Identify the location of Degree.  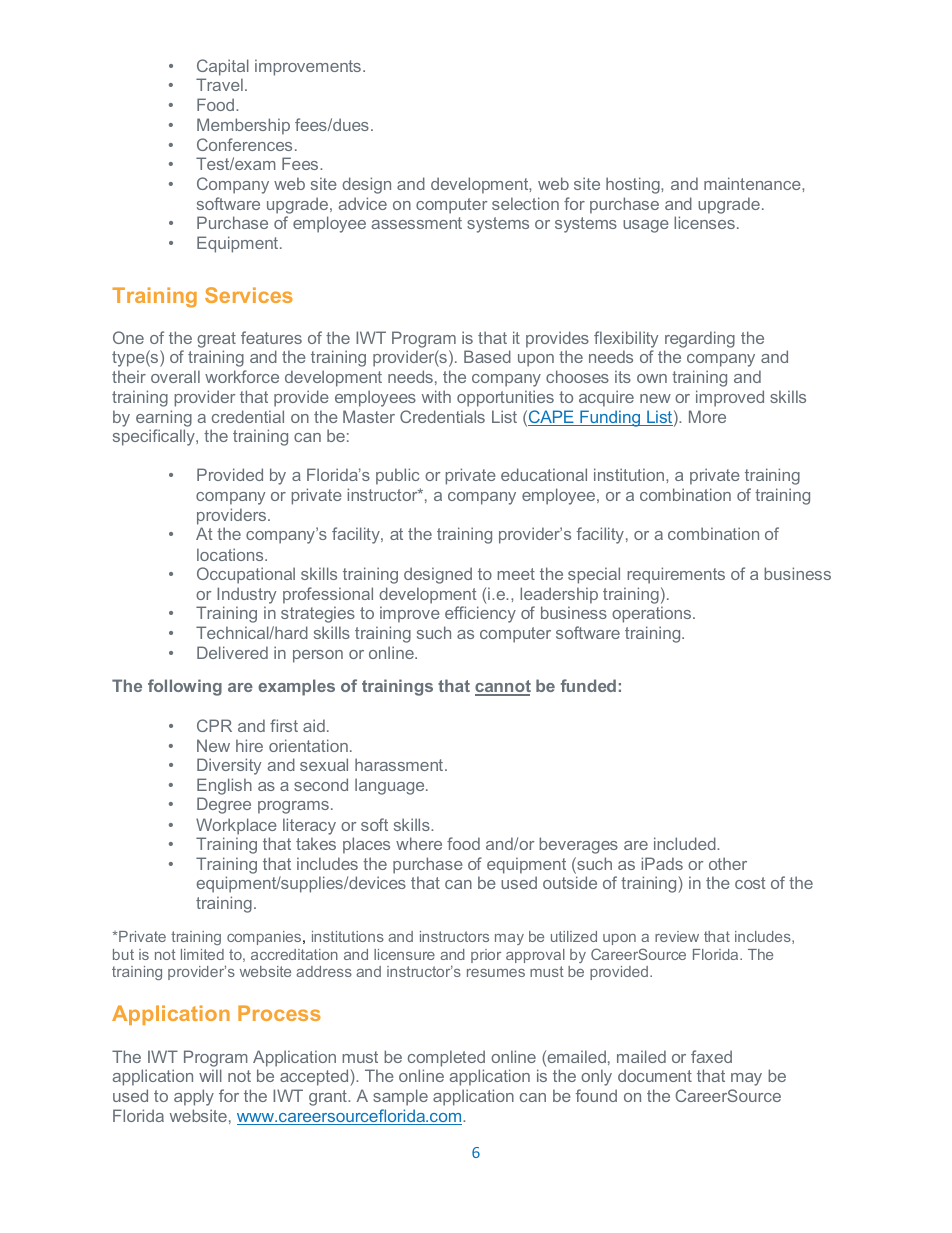
(224, 805).
